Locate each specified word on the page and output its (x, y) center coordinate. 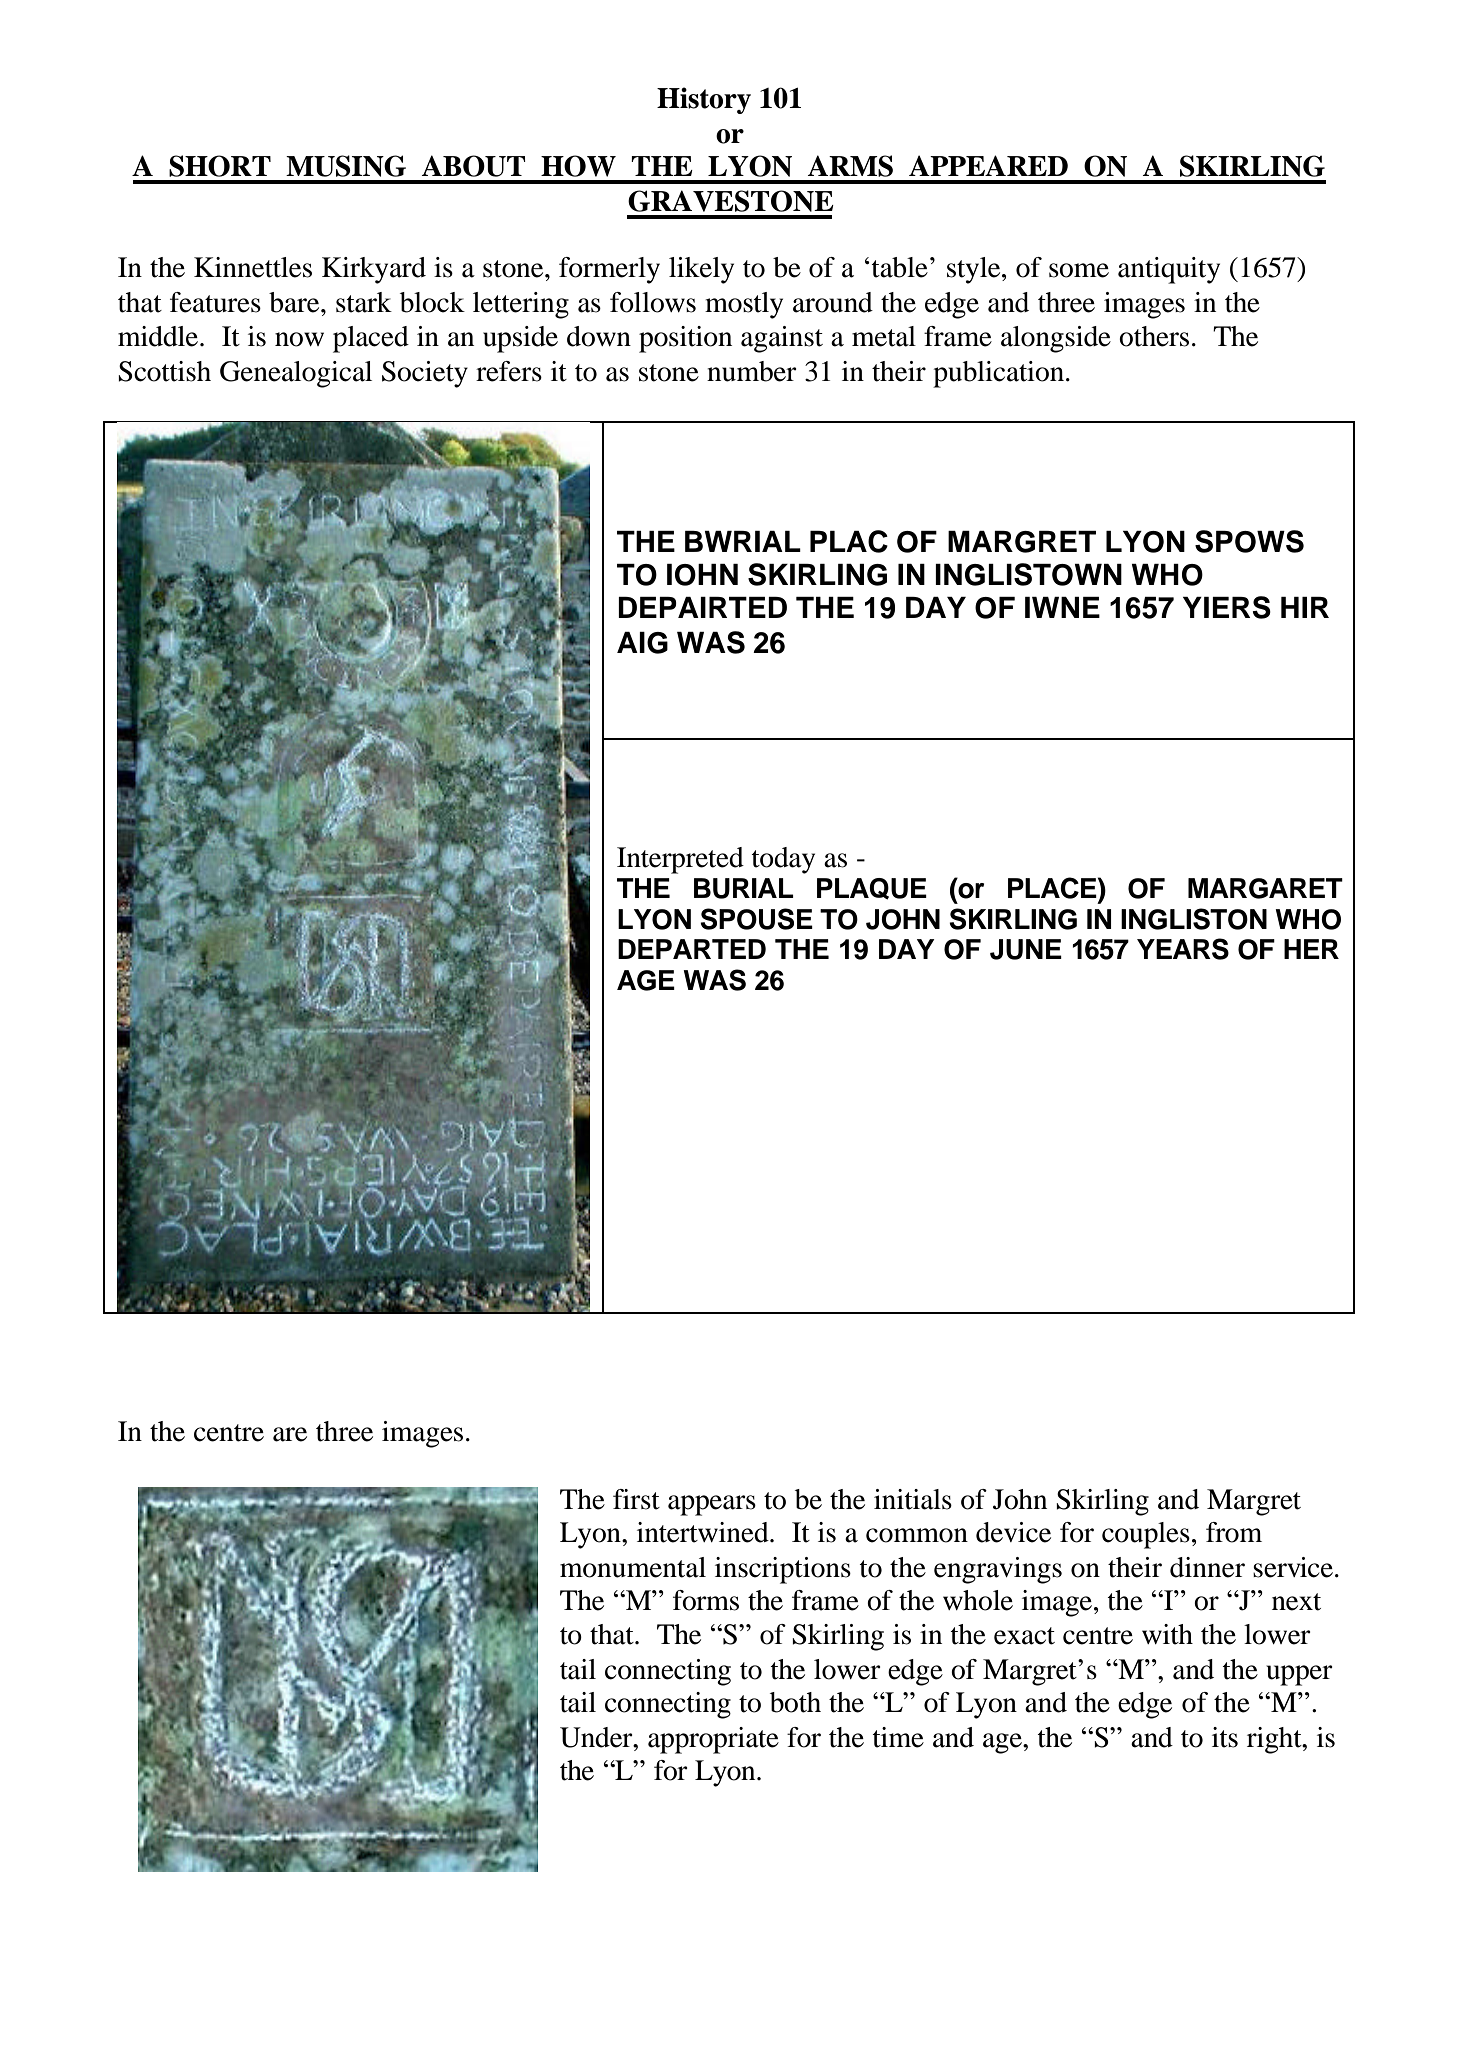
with (1167, 1634)
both (795, 1702)
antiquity (1169, 270)
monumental (633, 1567)
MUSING (346, 166)
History (704, 100)
